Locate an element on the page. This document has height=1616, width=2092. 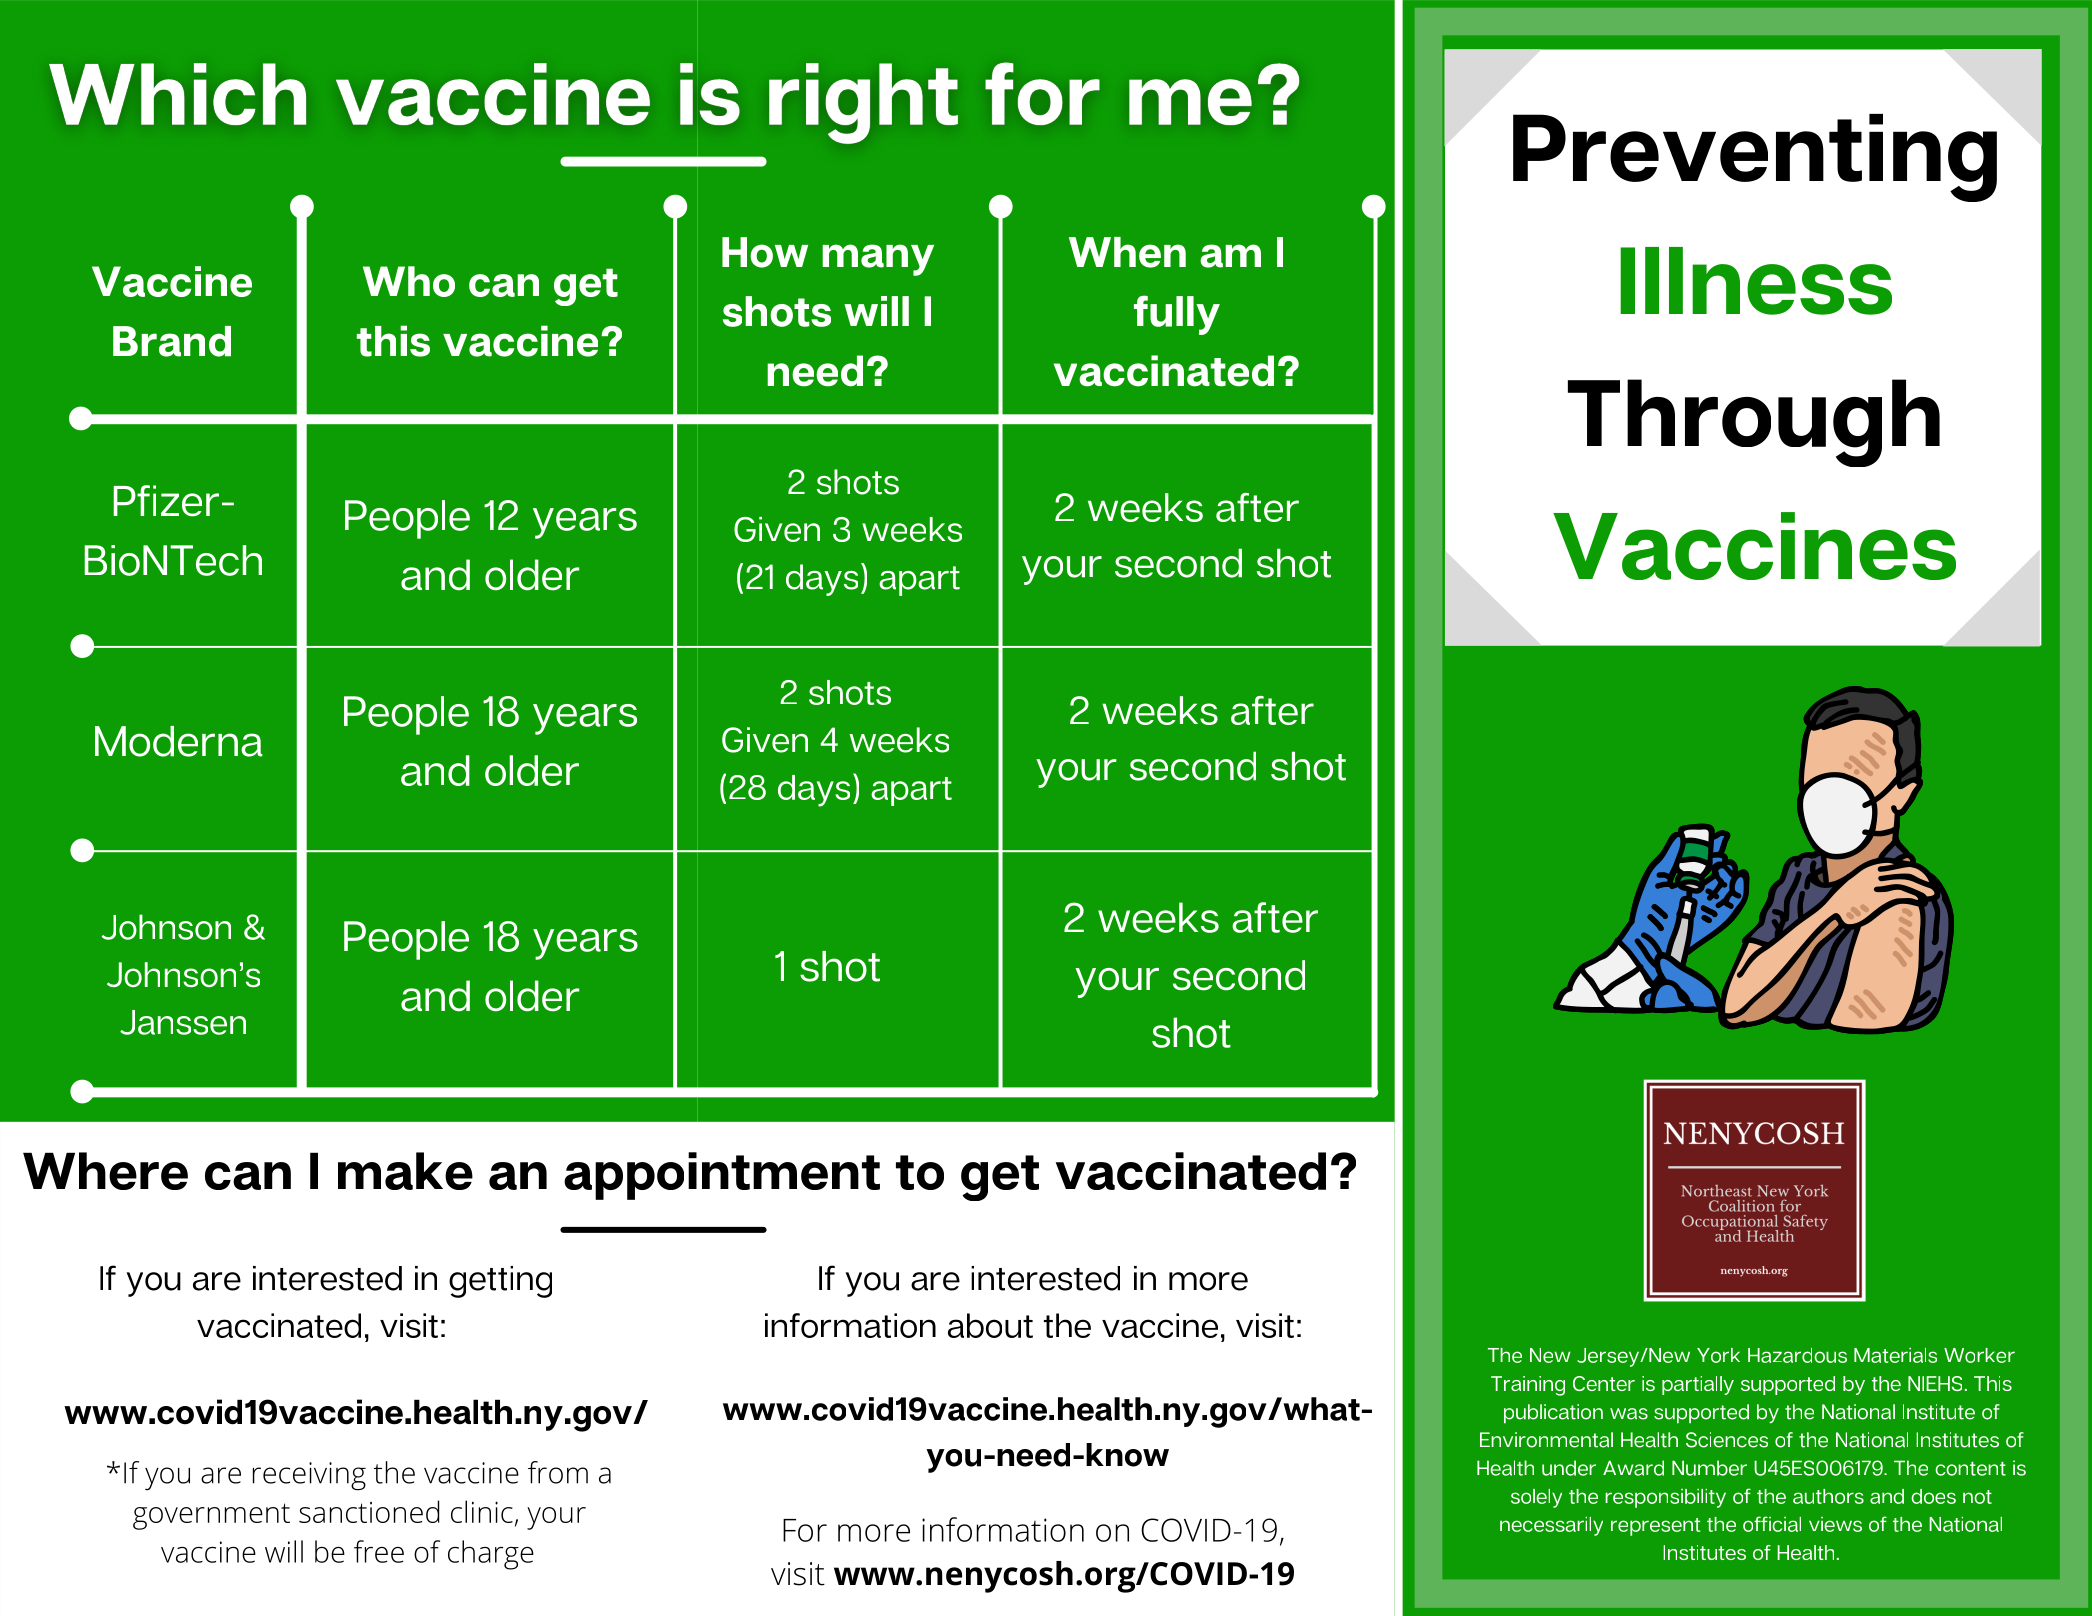
solely is located at coordinates (1536, 1498).
